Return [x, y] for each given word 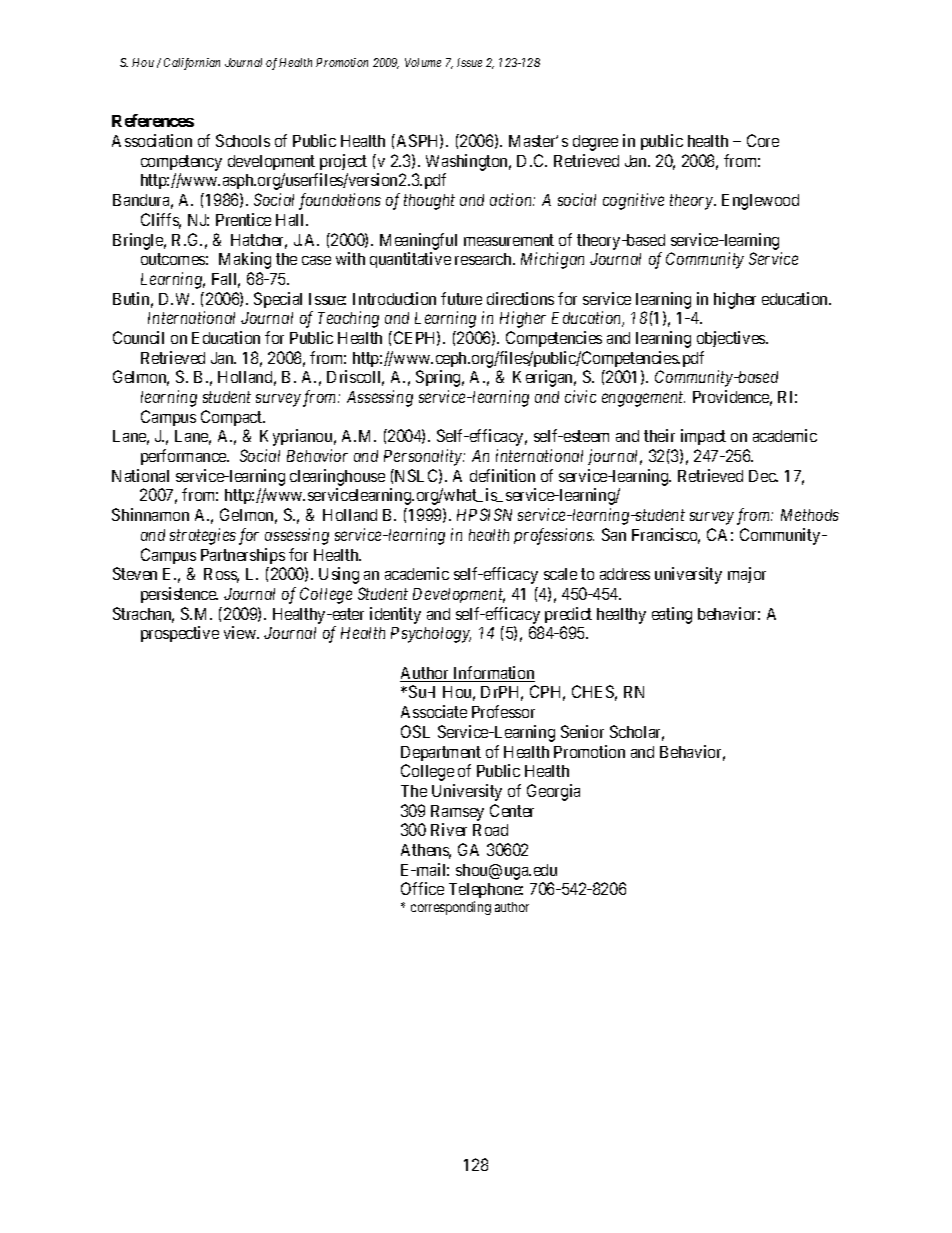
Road [490, 830]
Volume [423, 62]
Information [493, 674]
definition [502, 475]
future [461, 298]
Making [245, 260]
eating [672, 615]
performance [184, 457]
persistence [179, 595]
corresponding [451, 908]
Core [763, 140]
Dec [763, 476]
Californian [192, 64]
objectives [732, 339]
